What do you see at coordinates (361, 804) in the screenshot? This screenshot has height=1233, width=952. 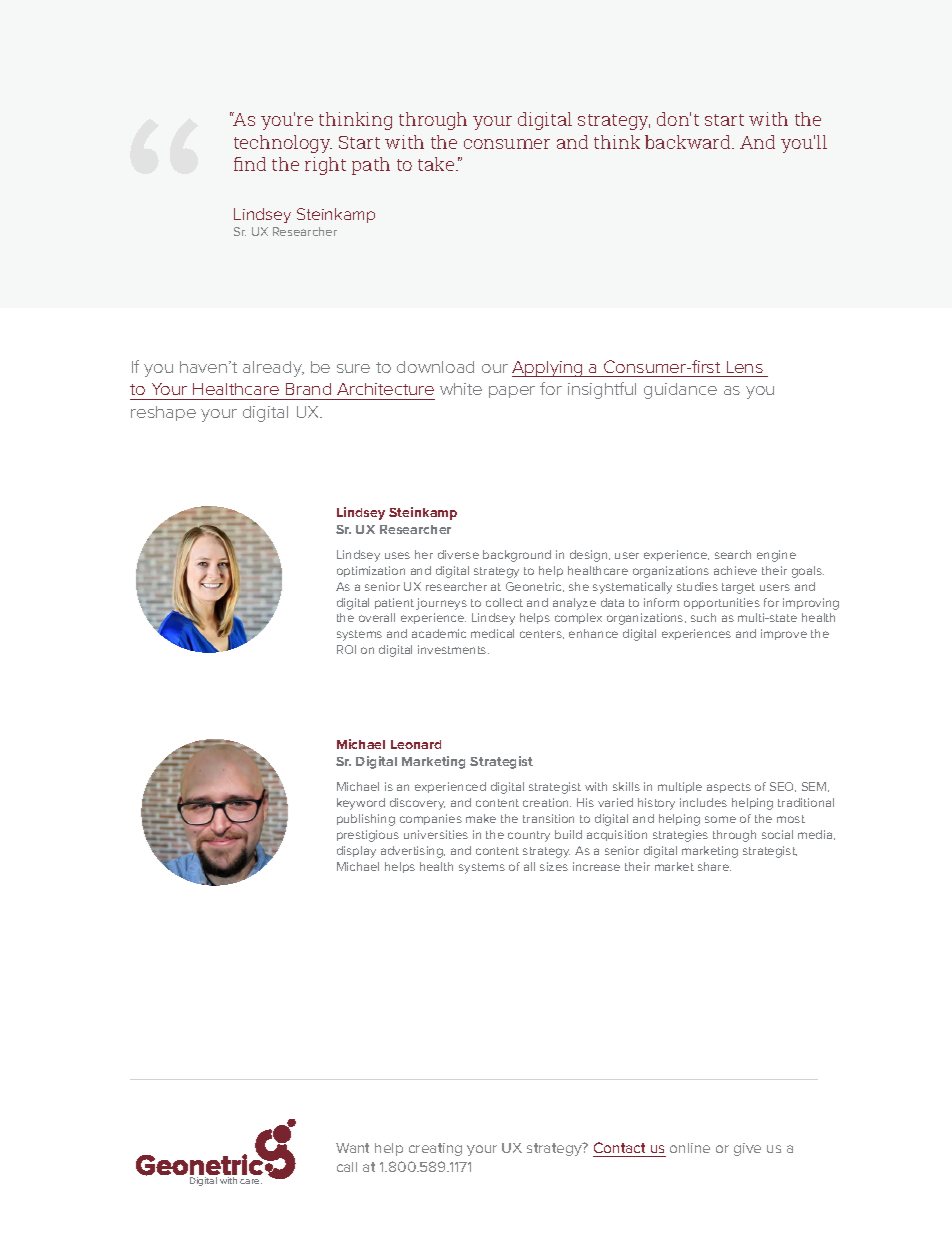 I see `keyword` at bounding box center [361, 804].
